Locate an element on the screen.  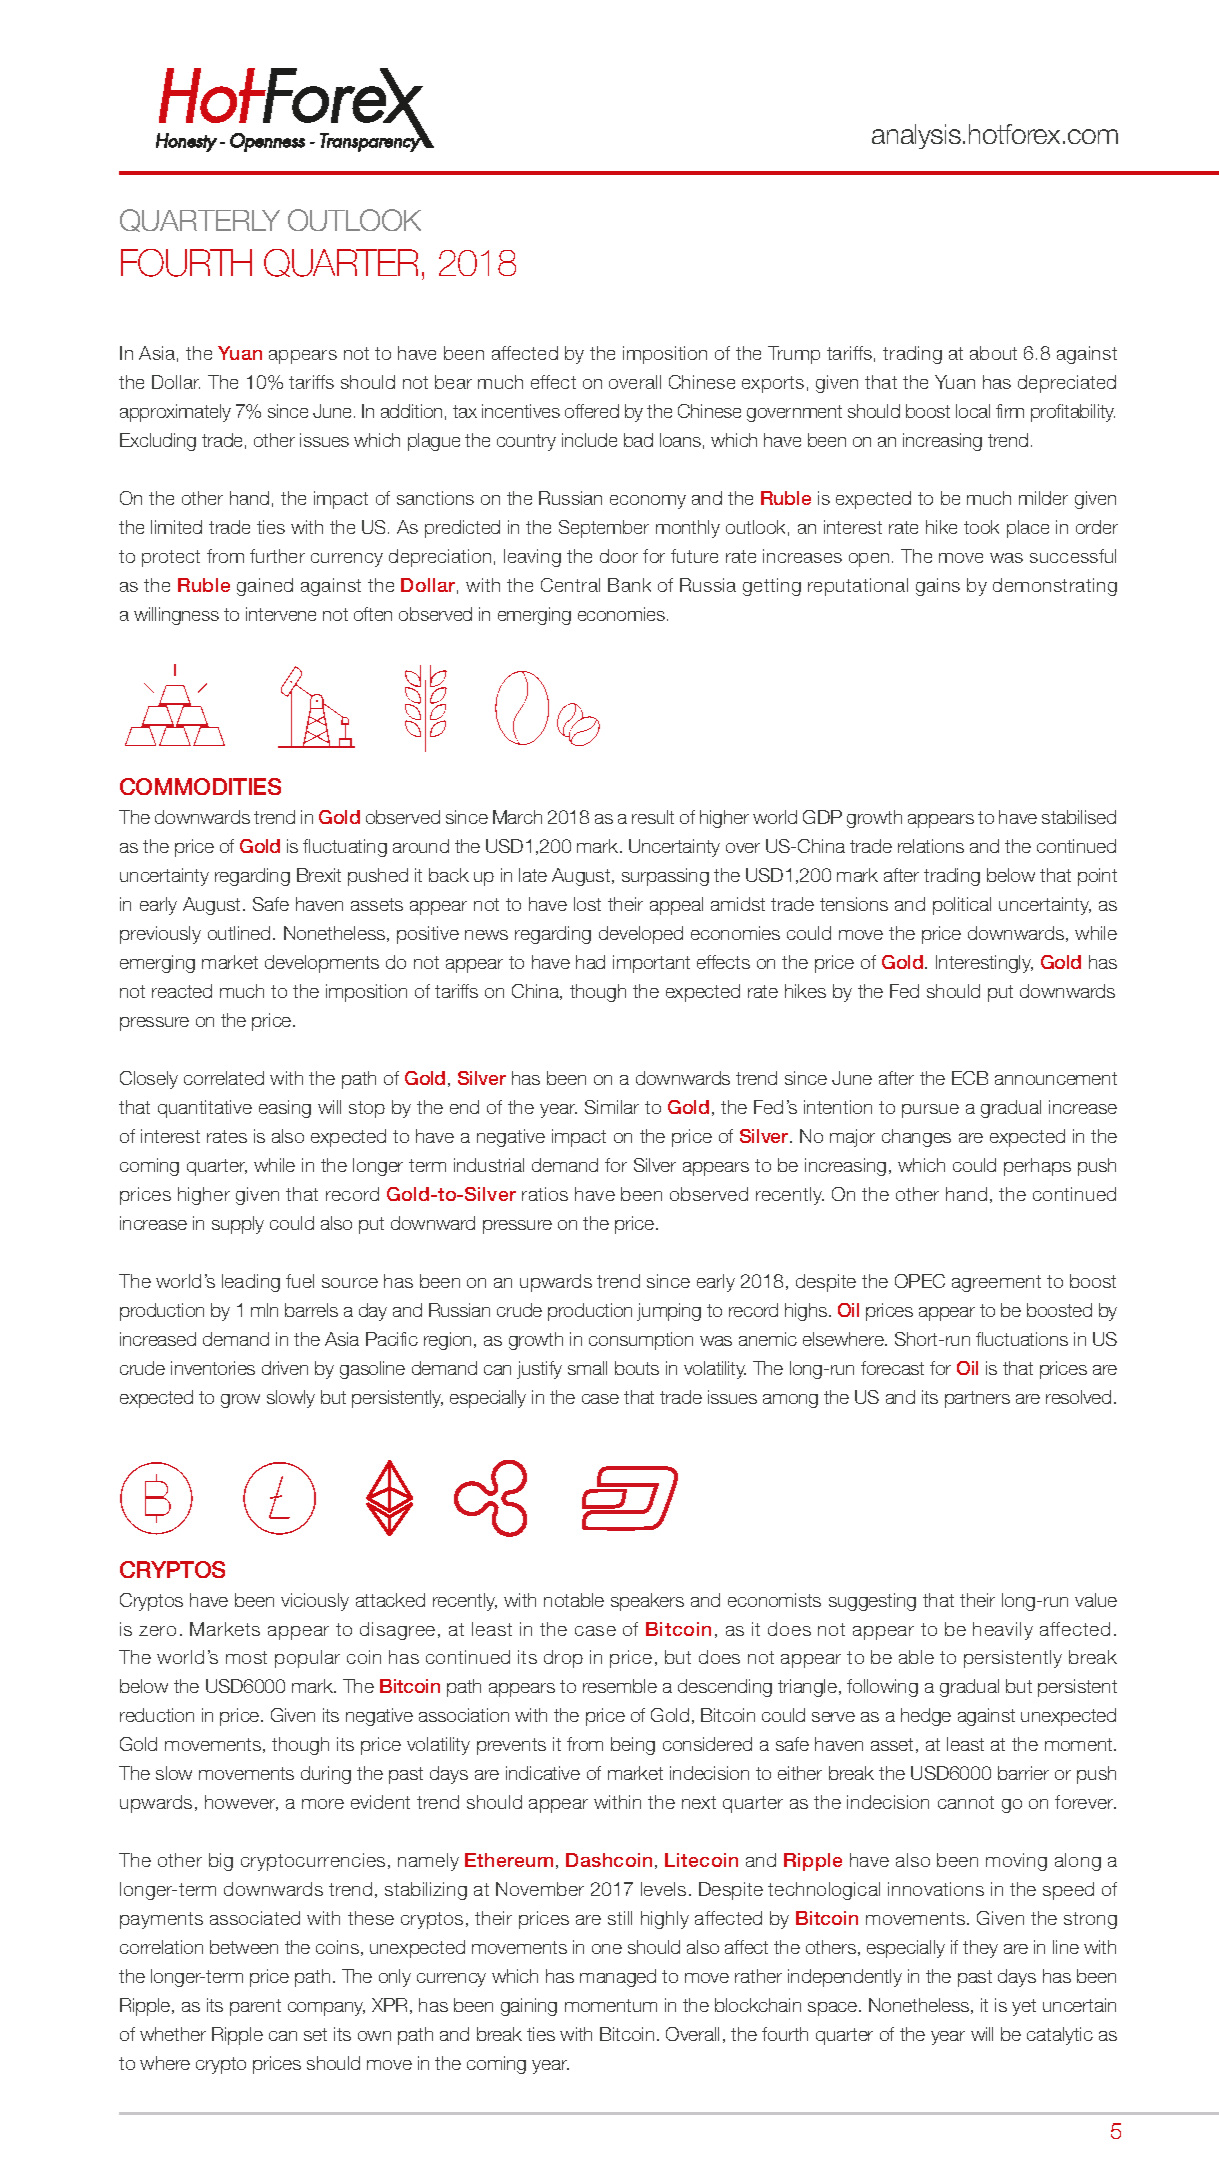
fluctuating is located at coordinates (345, 848).
